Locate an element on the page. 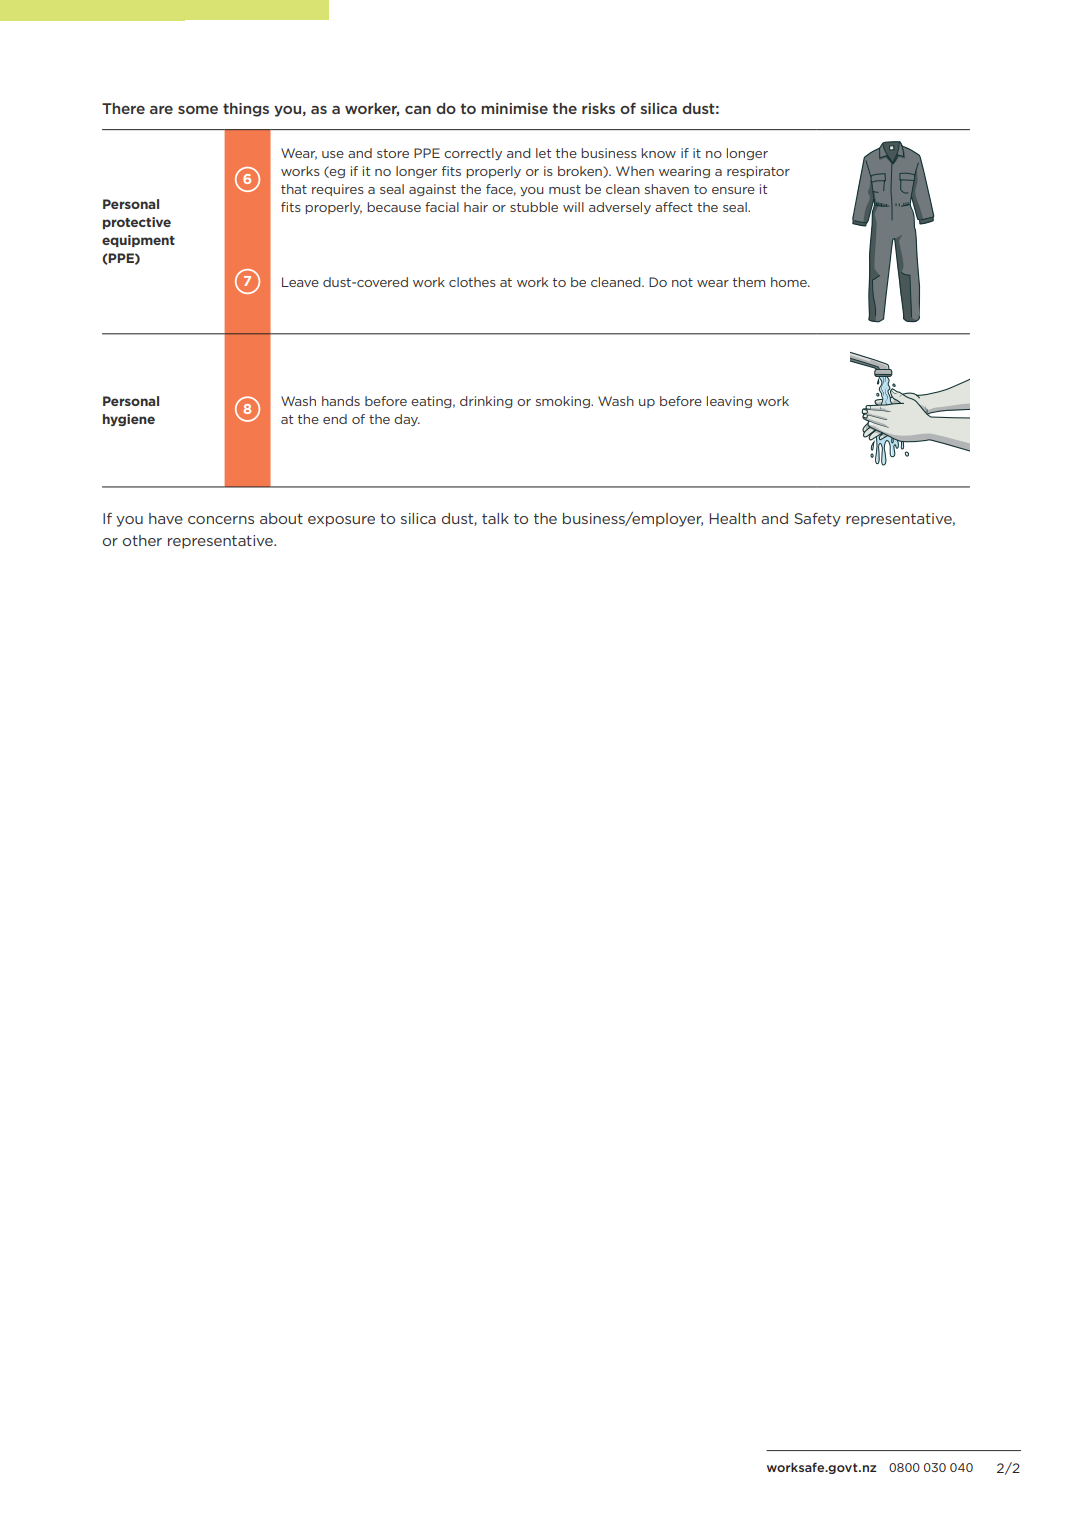 This document has height=1516, width=1072. drinking is located at coordinates (486, 402).
